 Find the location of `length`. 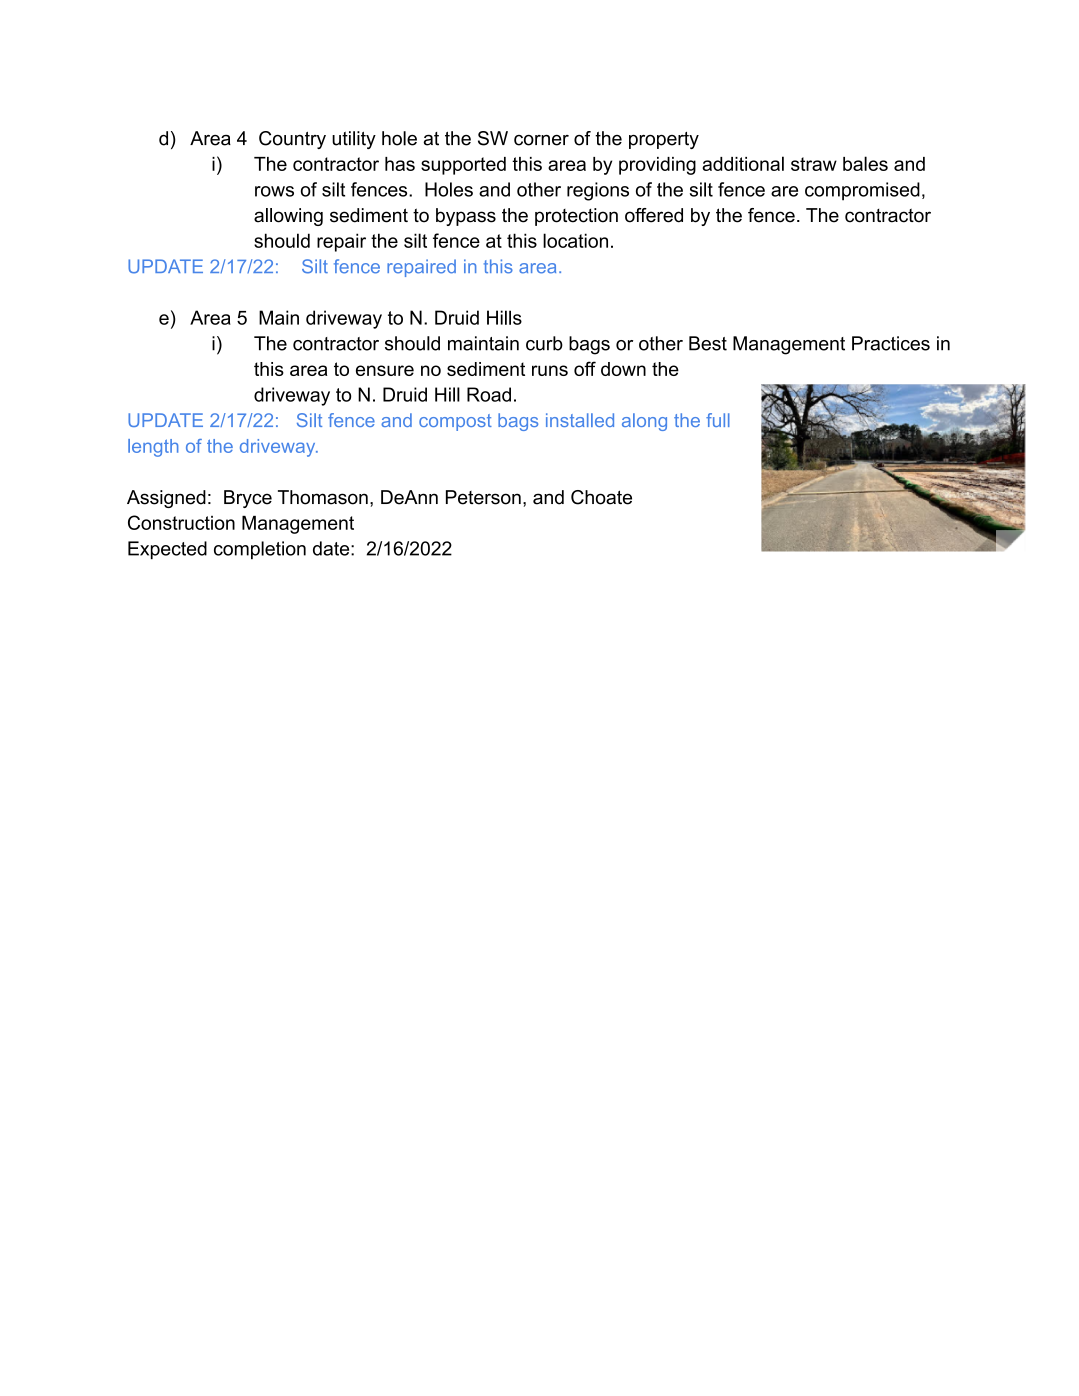

length is located at coordinates (153, 448).
